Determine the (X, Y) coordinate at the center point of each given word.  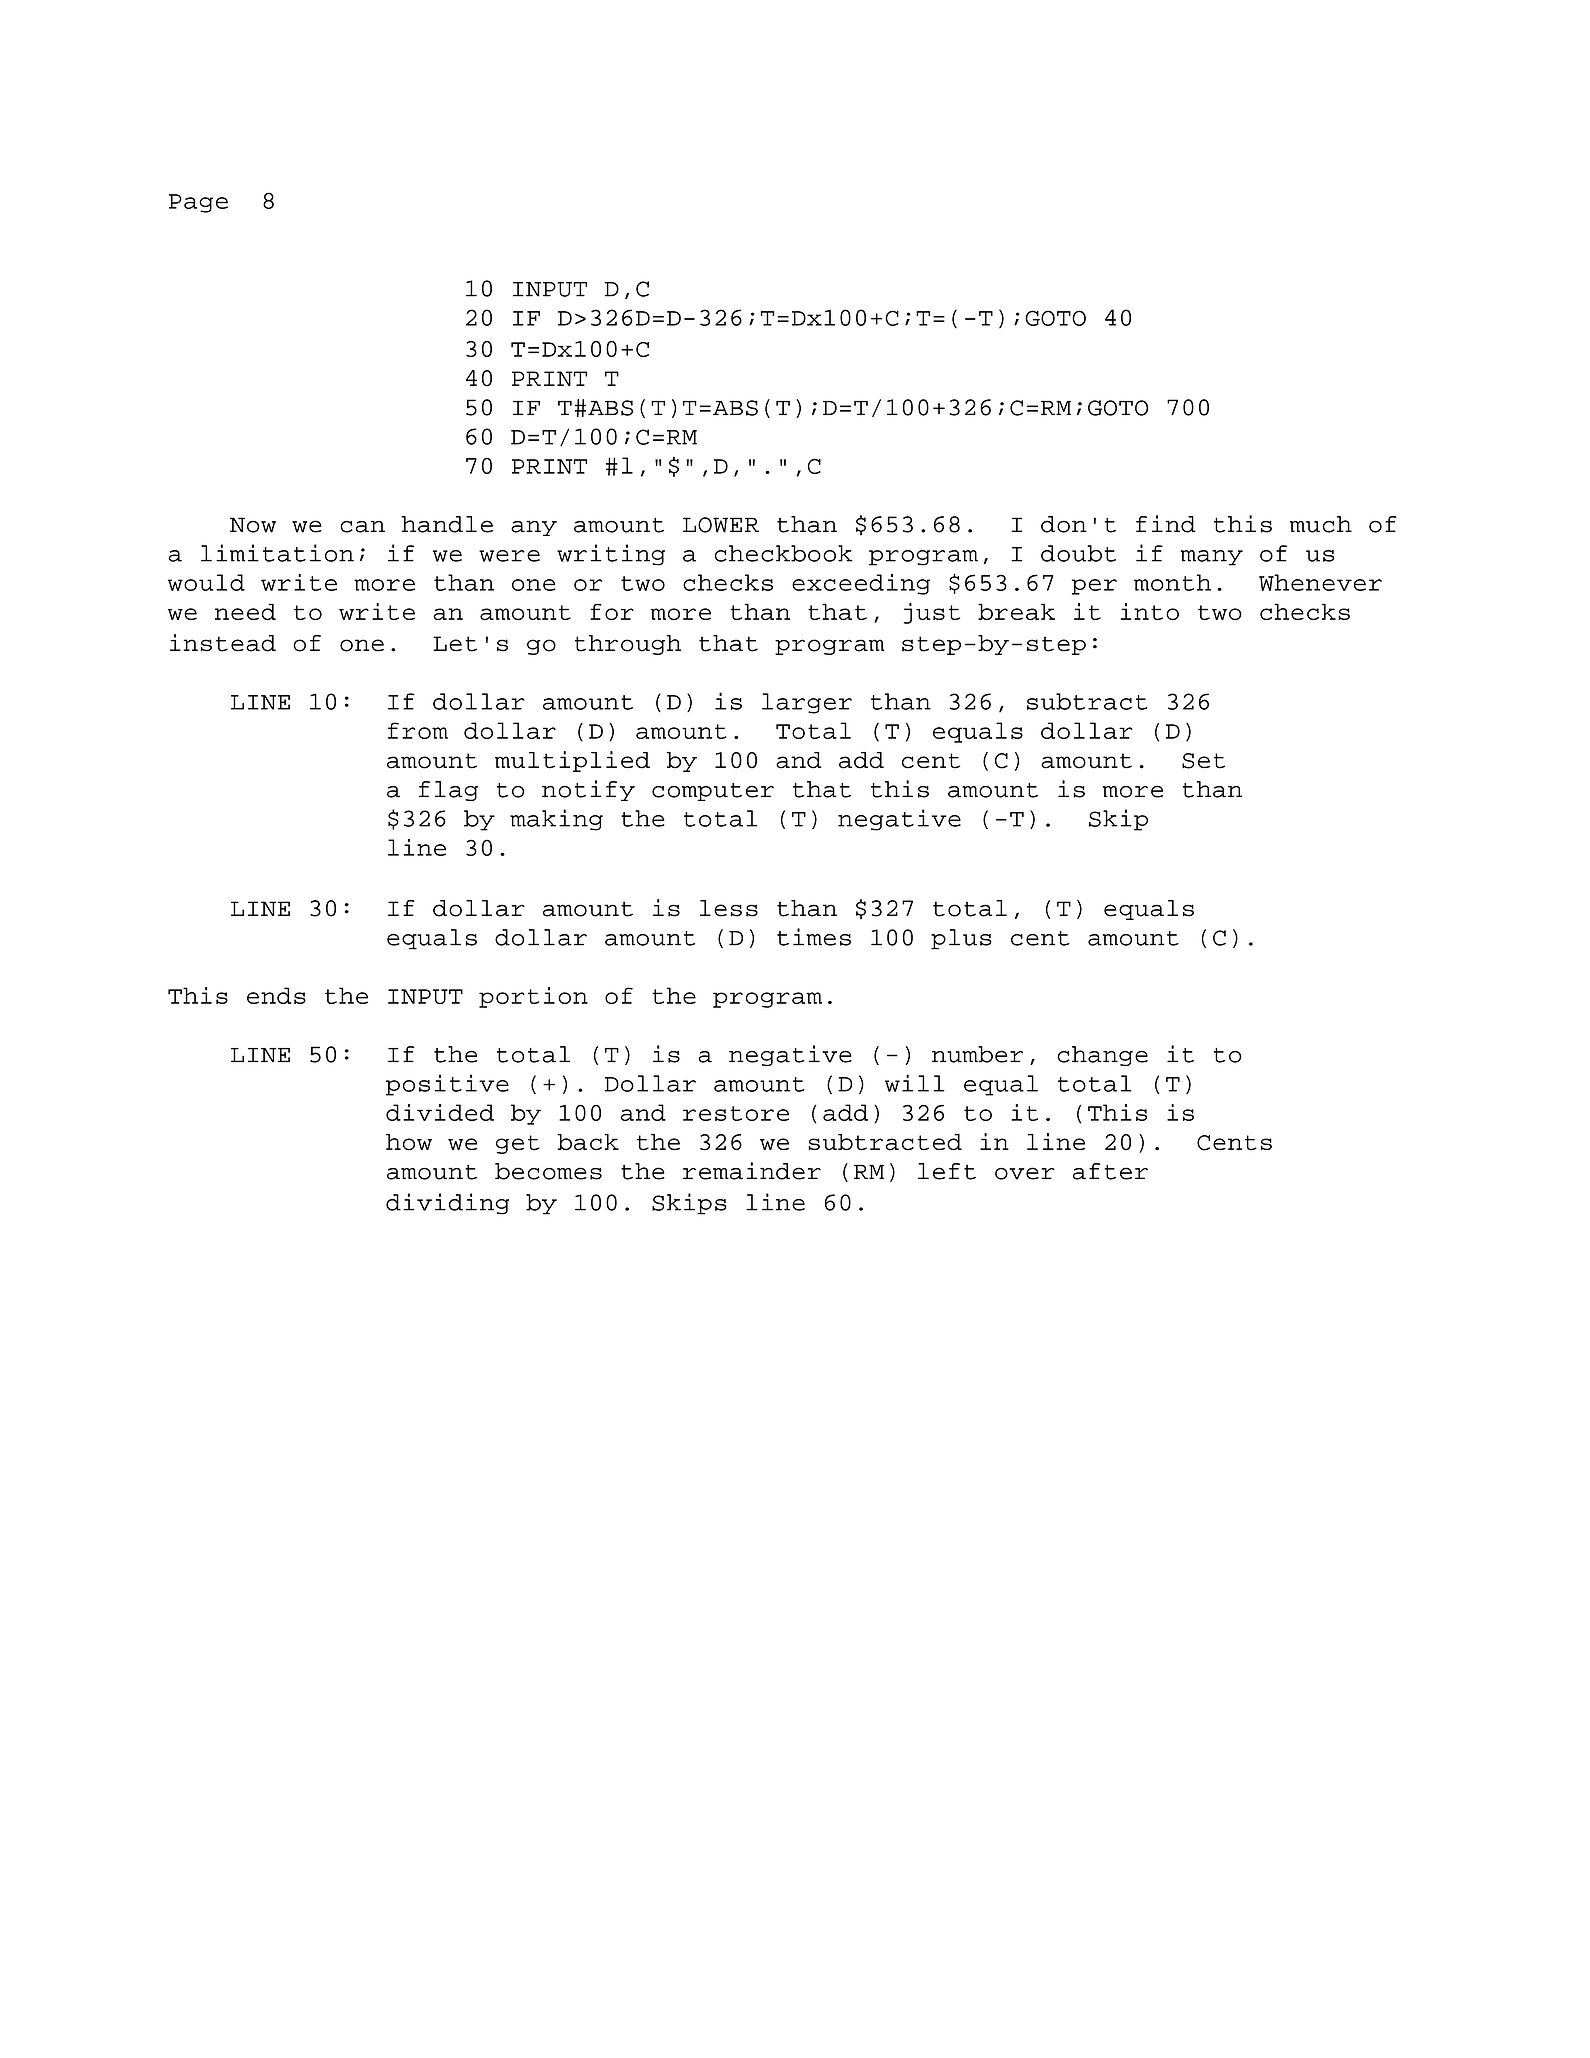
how (409, 1142)
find (1166, 524)
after (1110, 1171)
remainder (752, 1171)
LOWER (721, 525)
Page (198, 203)
